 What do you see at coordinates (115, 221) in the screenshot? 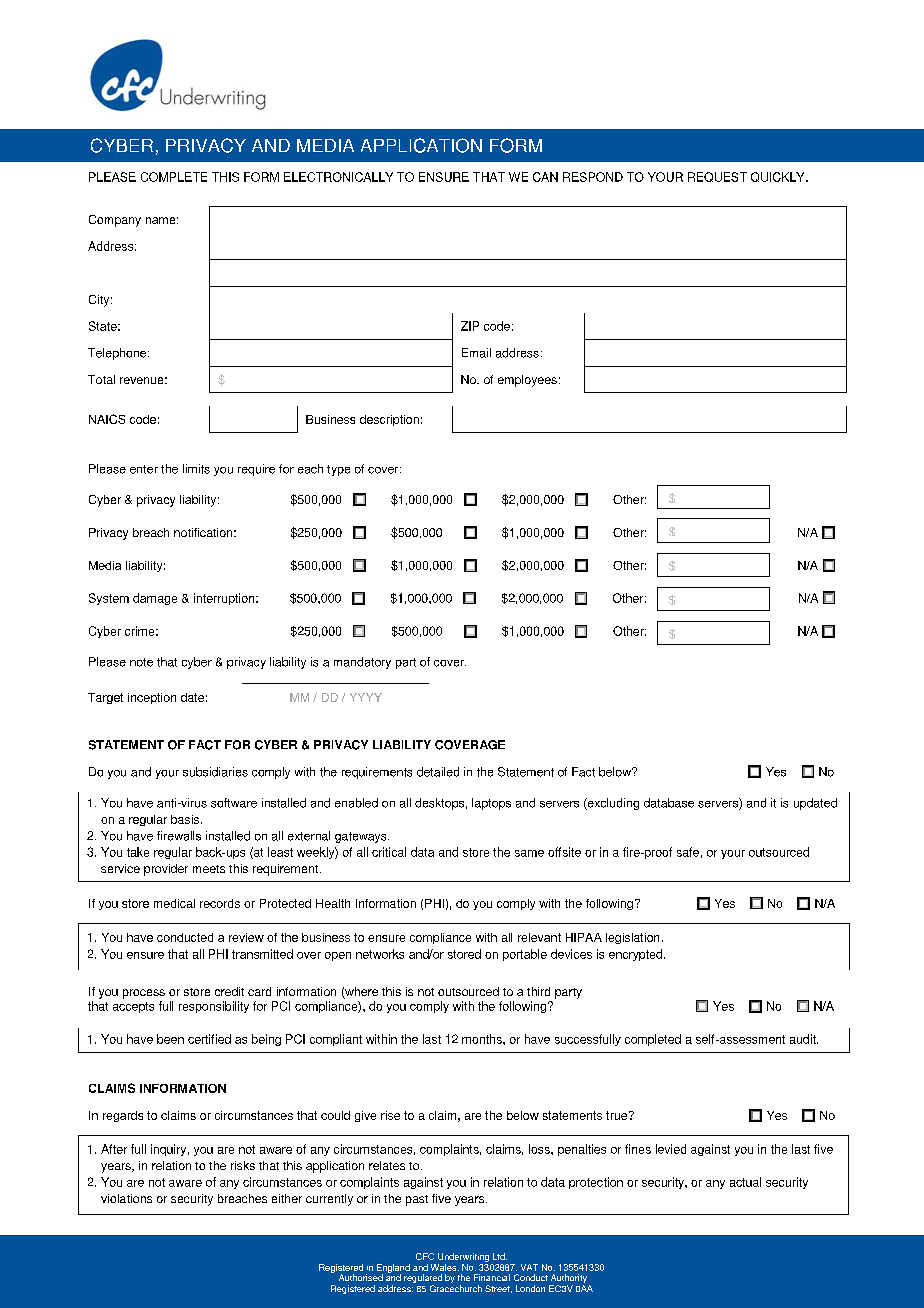
I see `Company` at bounding box center [115, 221].
